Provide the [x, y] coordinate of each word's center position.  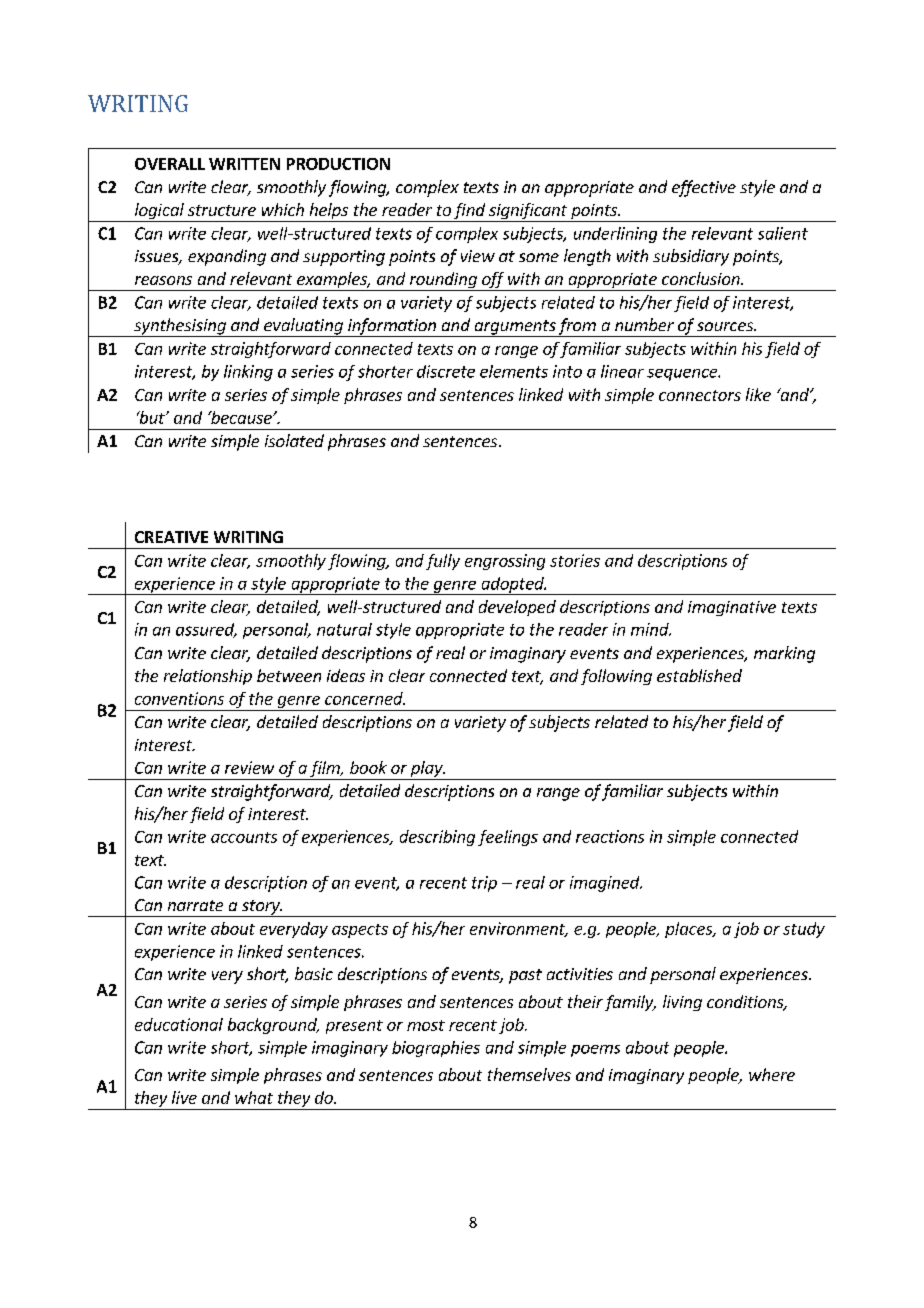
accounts [244, 837]
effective [704, 188]
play [426, 770]
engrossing [505, 562]
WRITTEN [244, 164]
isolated [294, 440]
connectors [700, 395]
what [254, 1097]
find [469, 212]
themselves [529, 1074]
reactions [610, 836]
